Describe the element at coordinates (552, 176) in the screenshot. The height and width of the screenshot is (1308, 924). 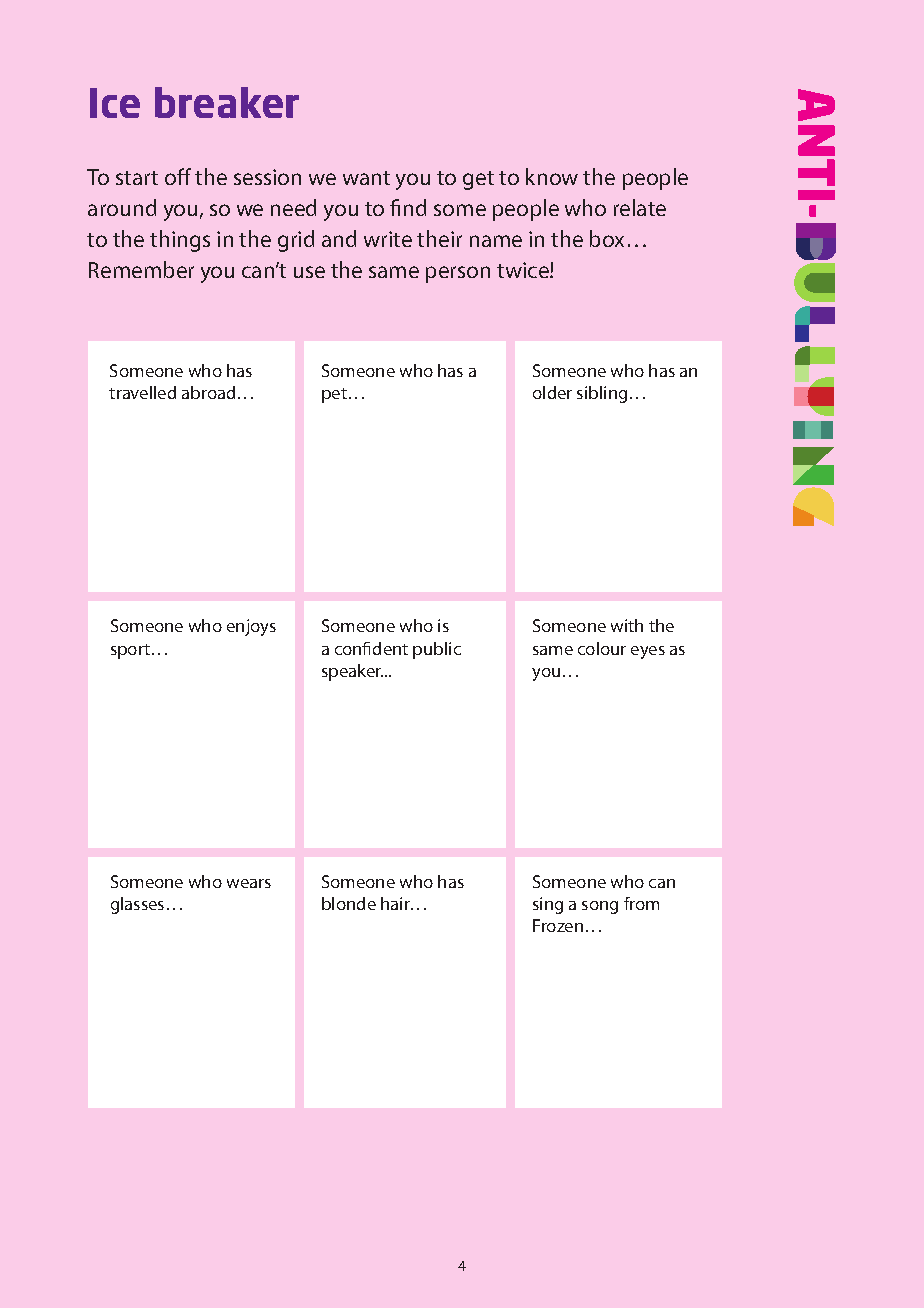
I see `know` at that location.
